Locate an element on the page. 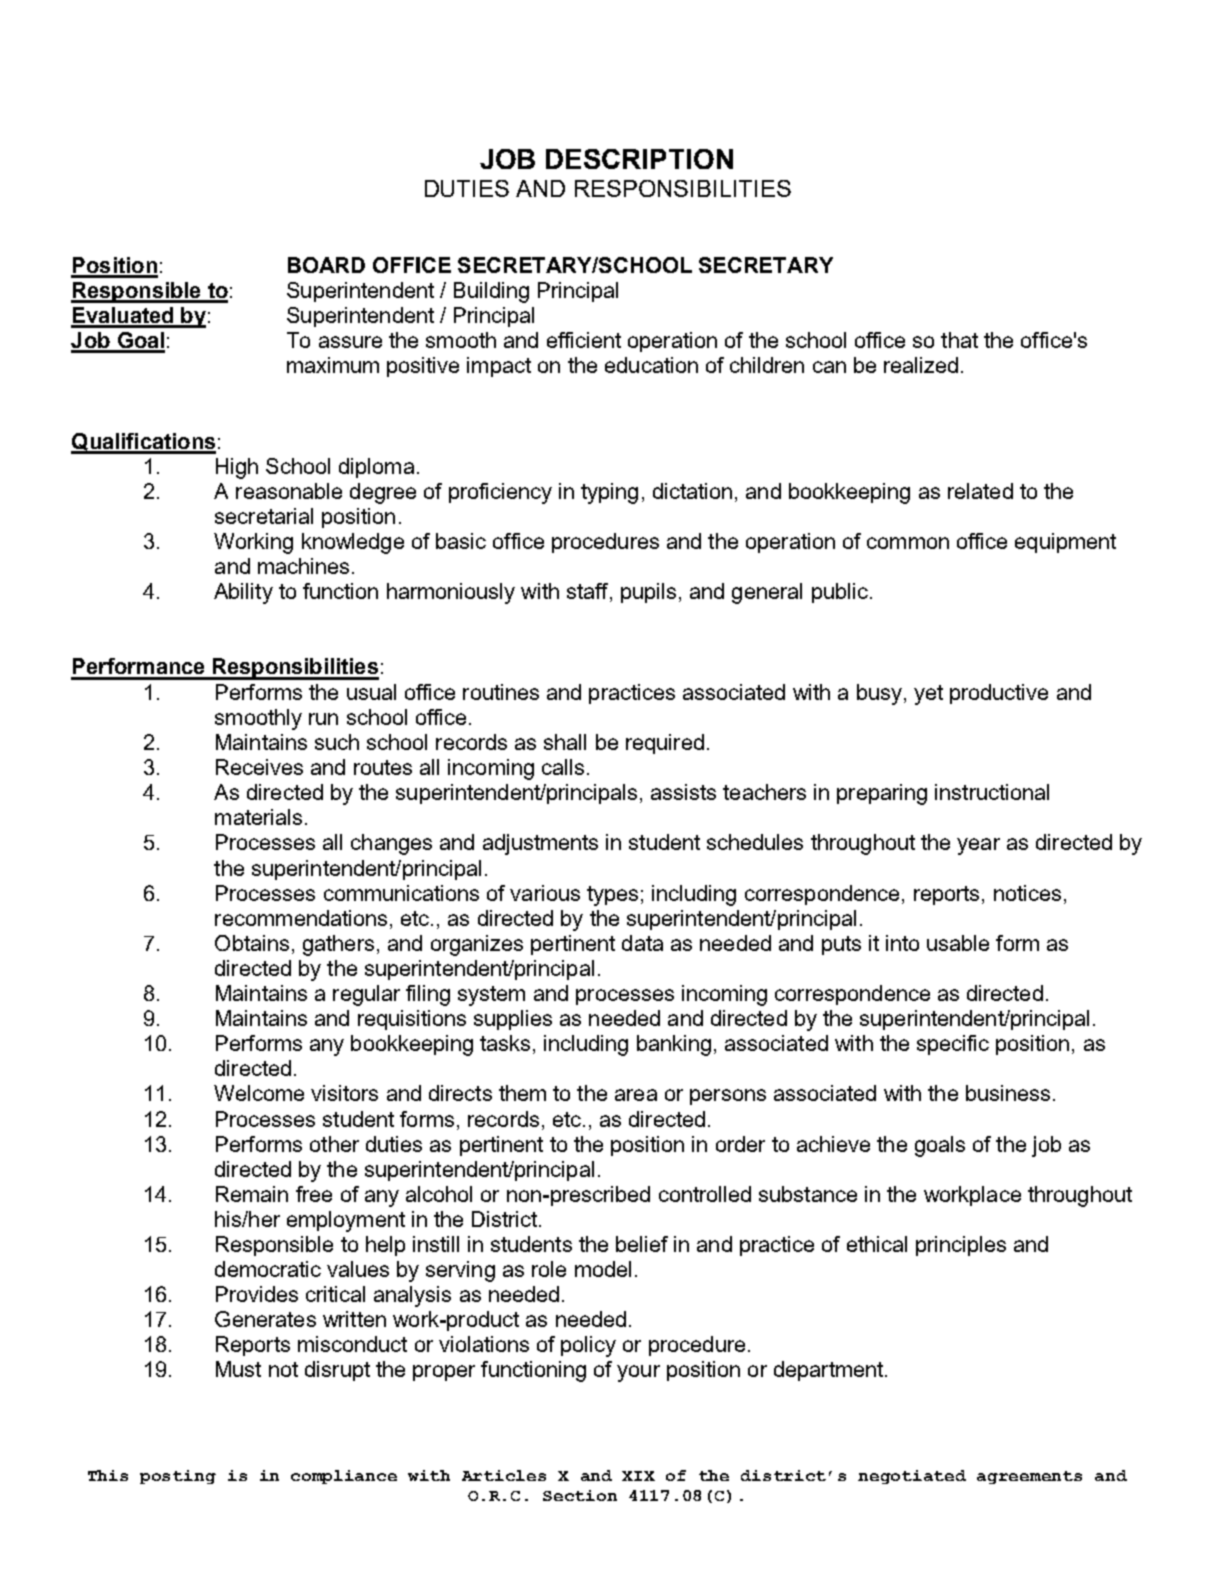 Image resolution: width=1215 pixels, height=1572 pixels. year is located at coordinates (978, 846).
